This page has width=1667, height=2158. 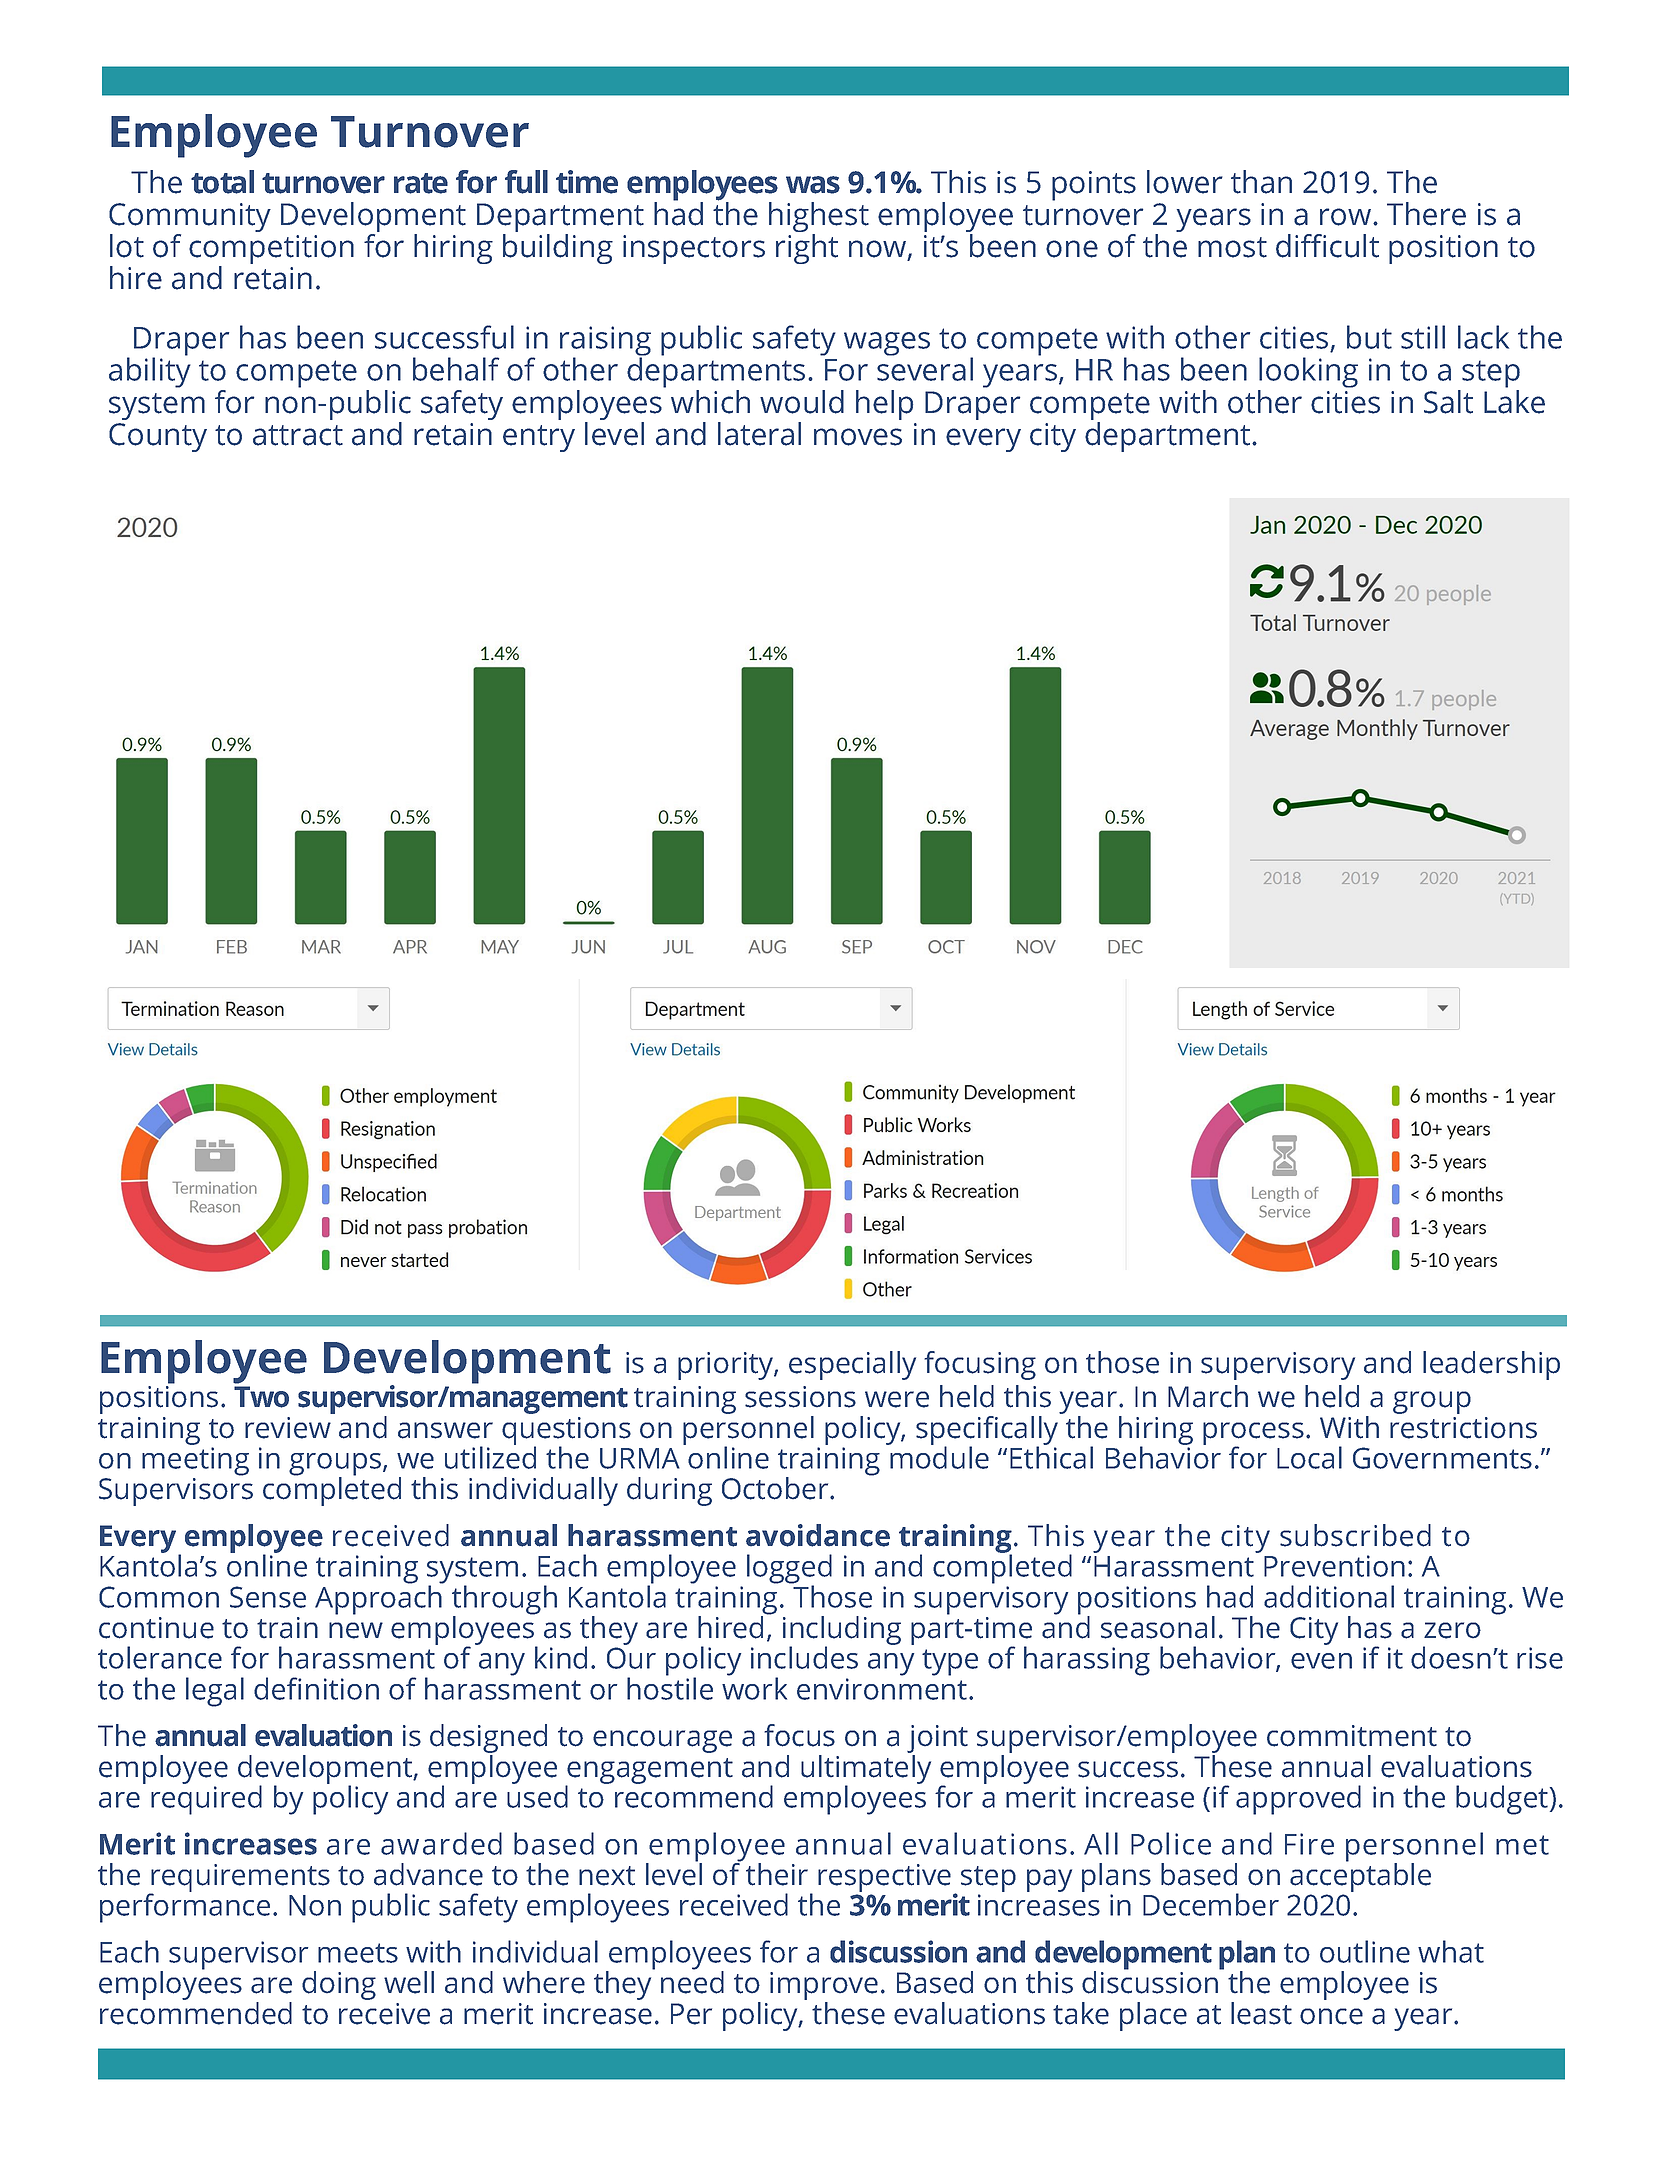 I want to click on restrictions, so click(x=1463, y=1428).
